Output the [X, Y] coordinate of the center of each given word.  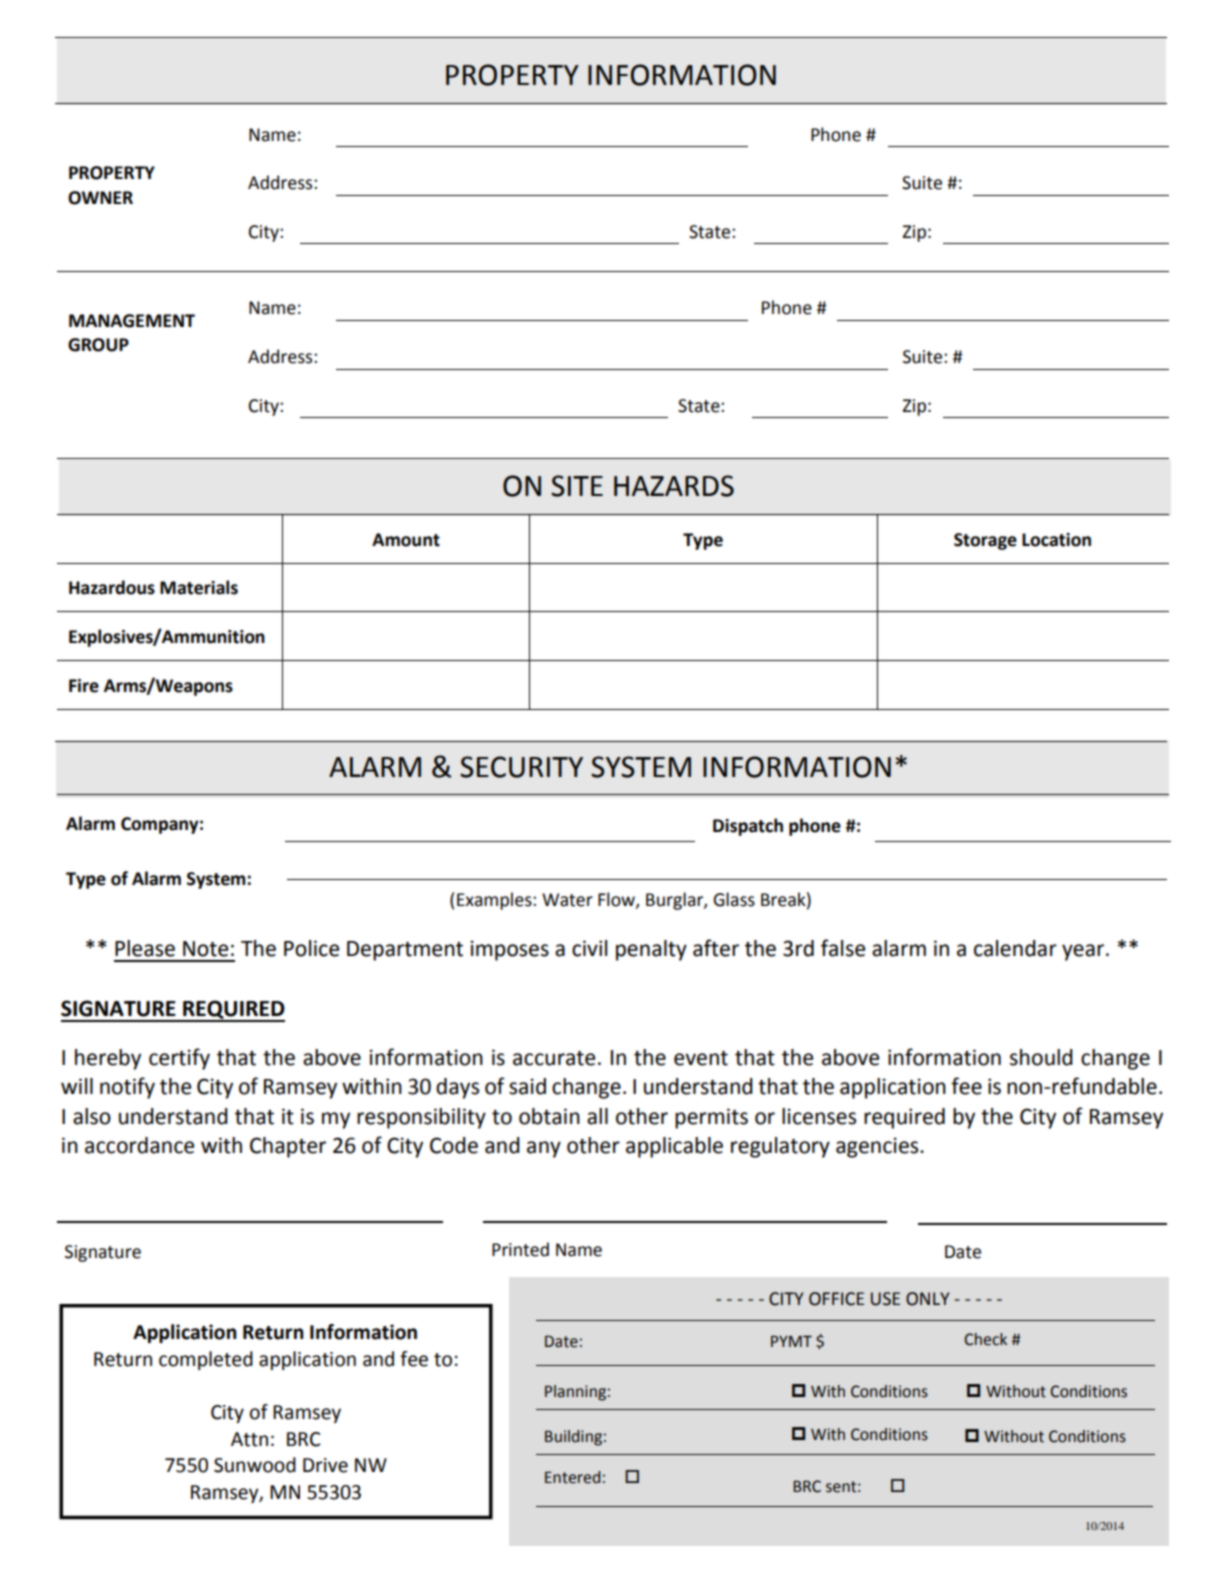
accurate [554, 1058]
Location [1056, 540]
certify [179, 1059]
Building [573, 1438]
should [1041, 1057]
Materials [199, 587]
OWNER [100, 198]
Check [985, 1339]
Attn [249, 1439]
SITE [577, 486]
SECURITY [521, 767]
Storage [985, 541]
